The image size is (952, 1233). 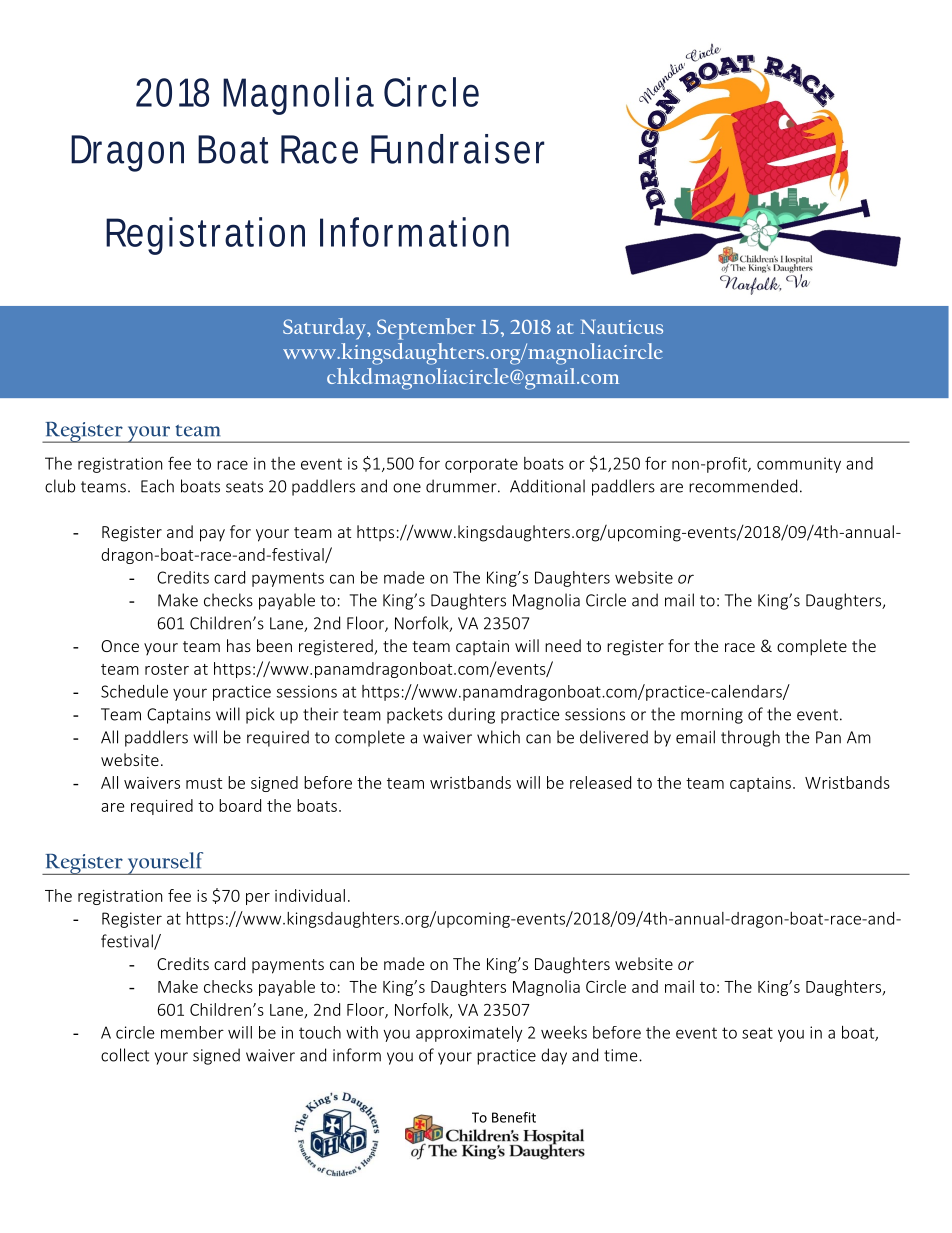 I want to click on September, so click(x=426, y=329).
